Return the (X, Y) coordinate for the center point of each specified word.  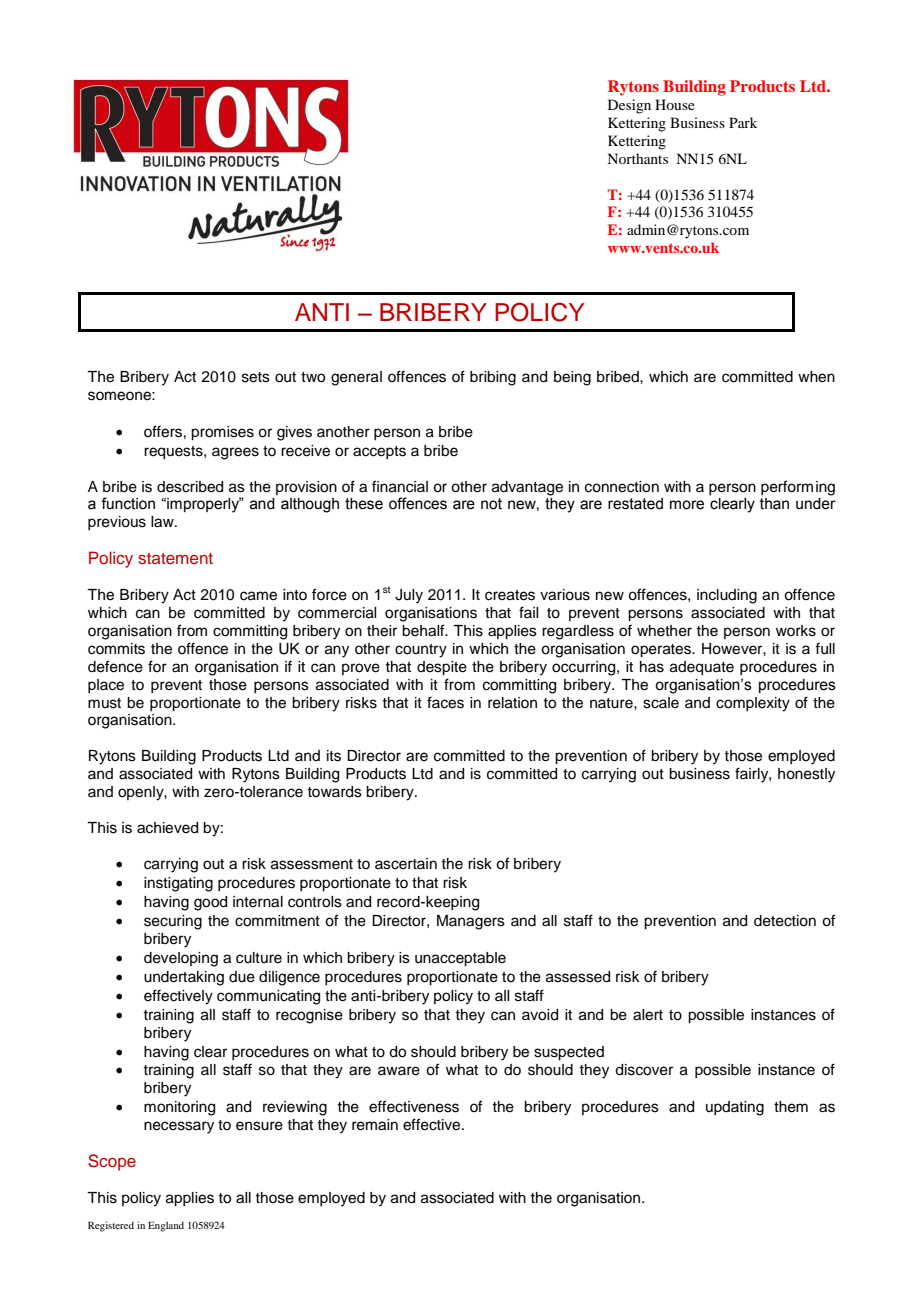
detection (785, 921)
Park (743, 122)
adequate (702, 668)
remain (375, 1125)
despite (442, 668)
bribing (493, 378)
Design (629, 106)
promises (222, 433)
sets (256, 377)
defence (115, 666)
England (166, 1226)
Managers (471, 922)
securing (173, 922)
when (816, 377)
